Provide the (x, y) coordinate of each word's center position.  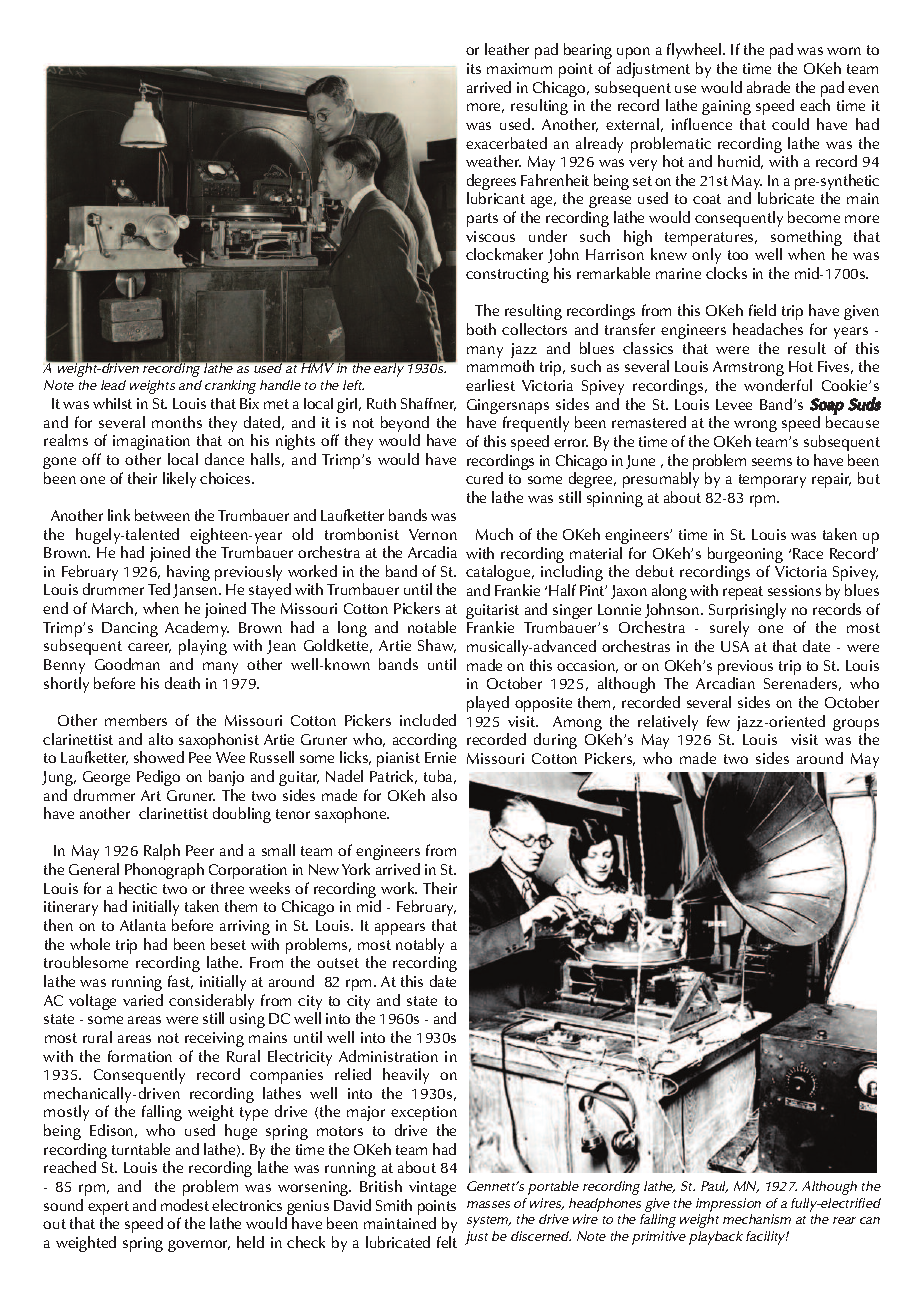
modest (185, 1205)
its (474, 68)
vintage (432, 1188)
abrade (768, 87)
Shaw (437, 646)
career (149, 648)
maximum (519, 68)
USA (735, 646)
